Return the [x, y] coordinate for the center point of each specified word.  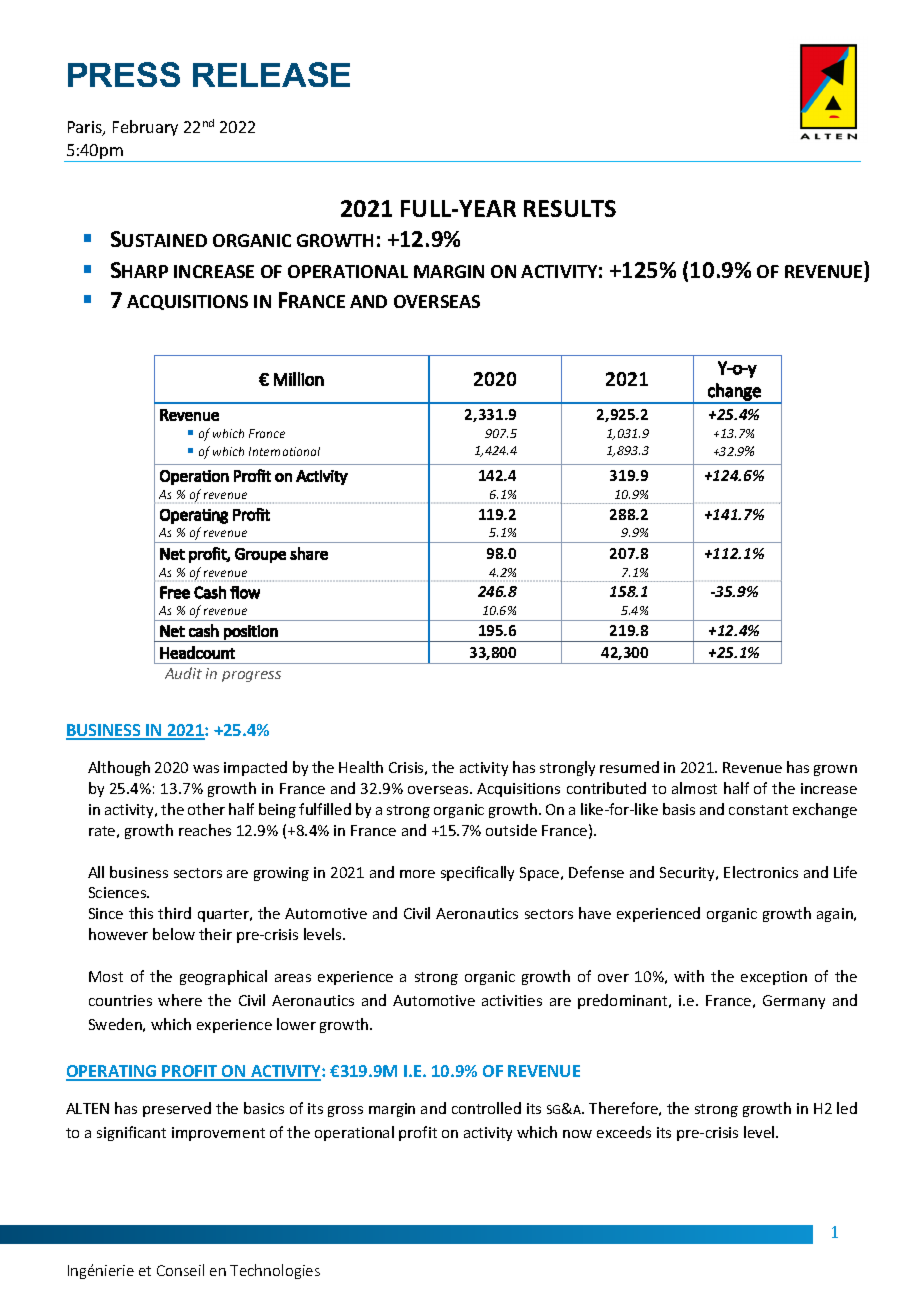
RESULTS [570, 208]
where [180, 1000]
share [309, 553]
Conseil [180, 1270]
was [206, 769]
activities [512, 1000]
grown [835, 770]
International [284, 451]
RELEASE [271, 74]
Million [299, 379]
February [145, 128]
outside [511, 830]
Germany [794, 1002]
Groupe [260, 555]
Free [175, 592]
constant [758, 810]
